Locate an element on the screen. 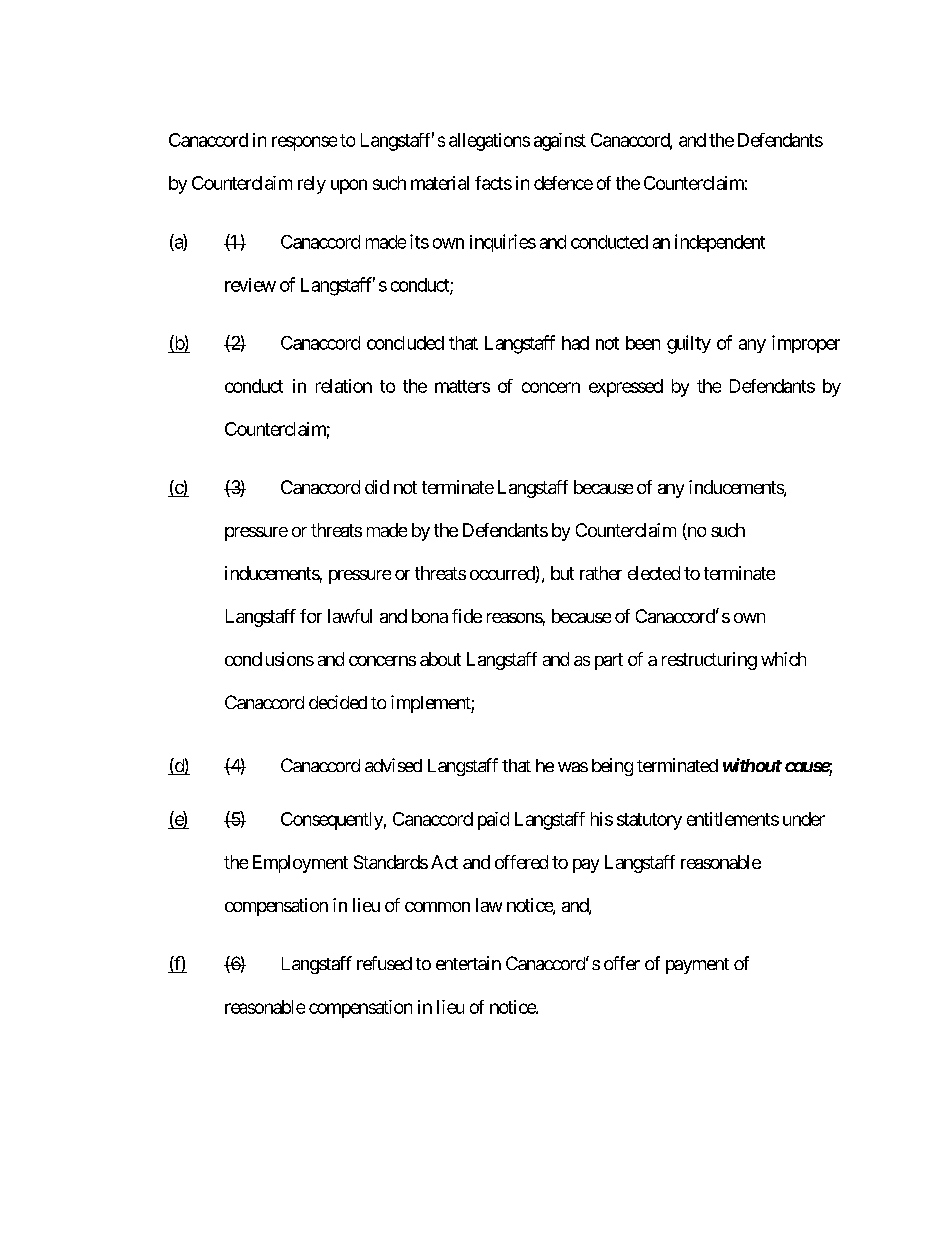 This screenshot has height=1233, width=952. facts is located at coordinates (493, 183).
